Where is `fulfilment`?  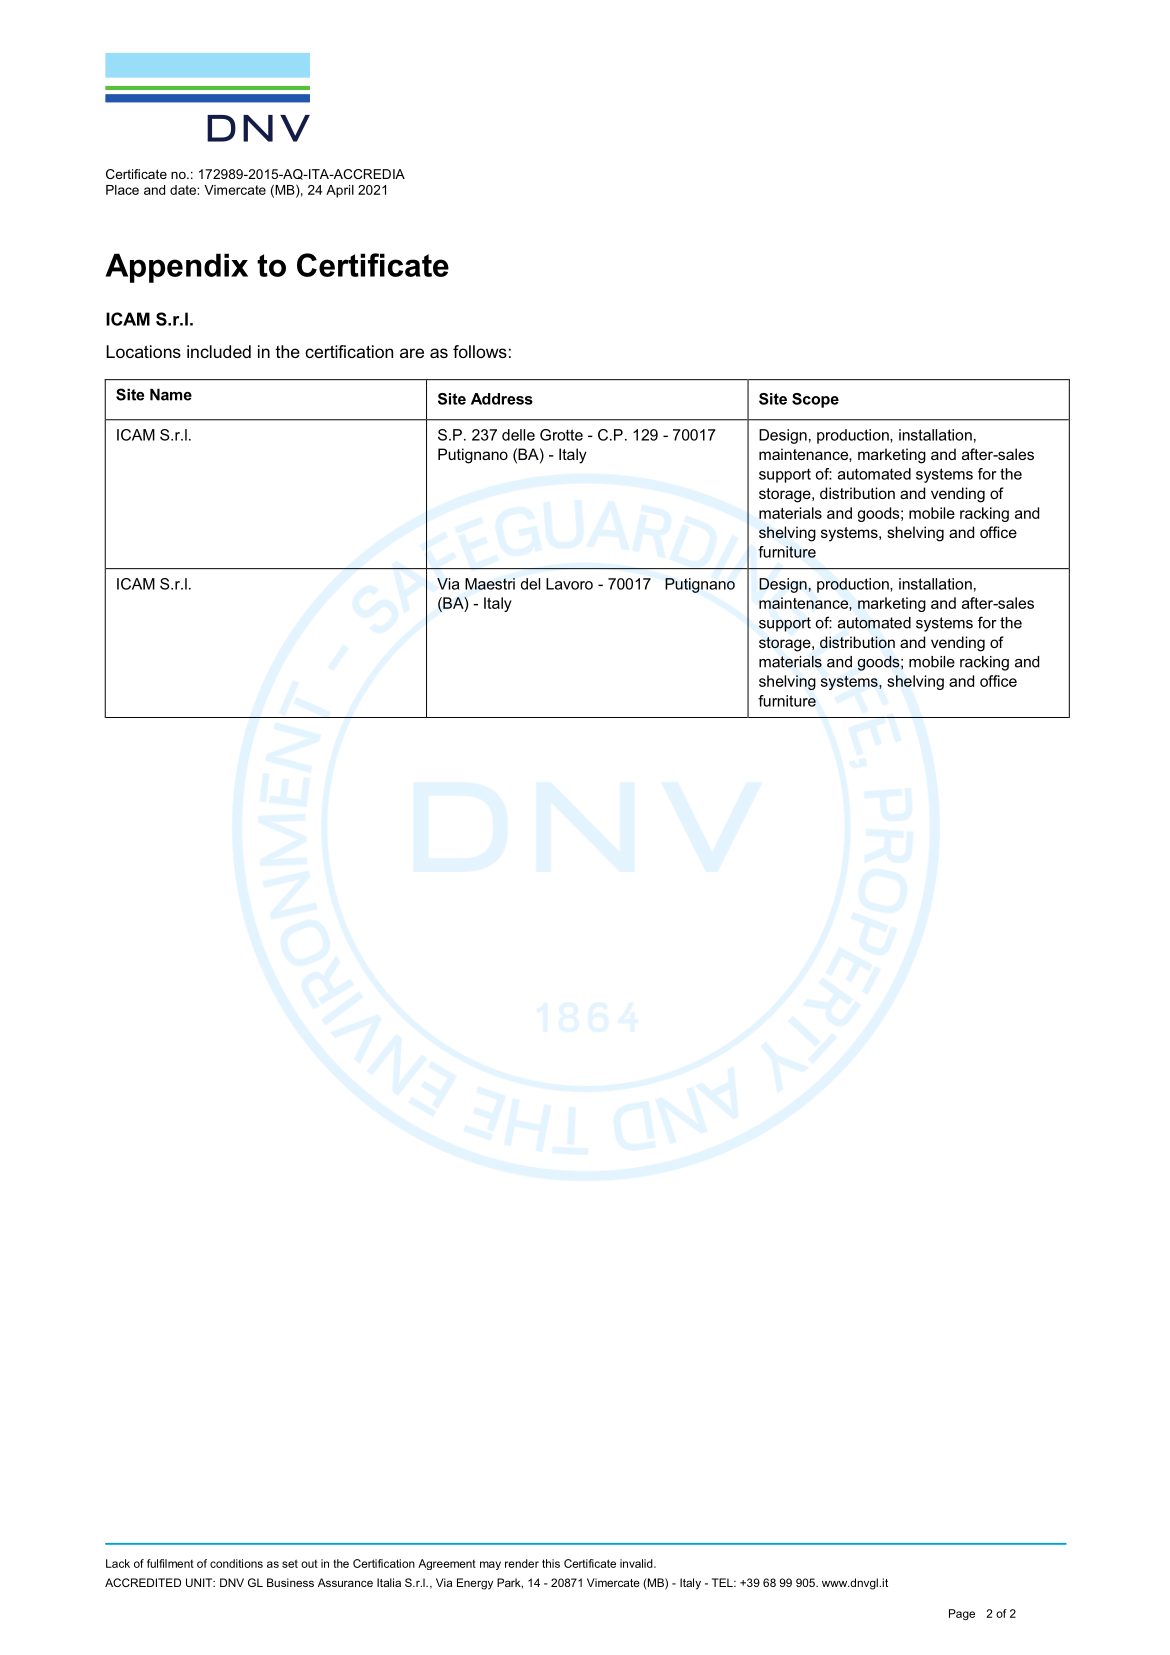
fulfilment is located at coordinates (170, 1563).
